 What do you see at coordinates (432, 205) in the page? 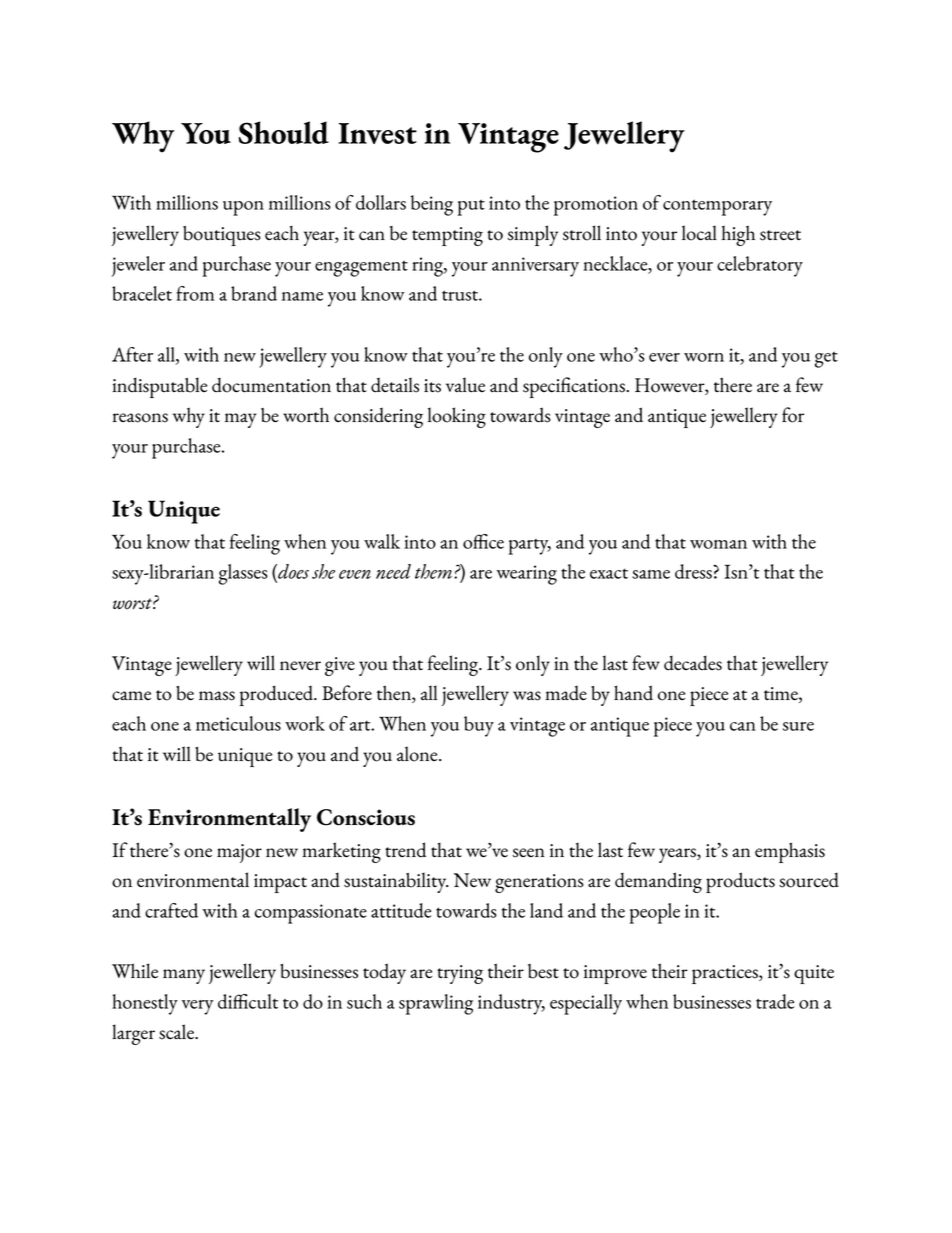
I see `being` at bounding box center [432, 205].
